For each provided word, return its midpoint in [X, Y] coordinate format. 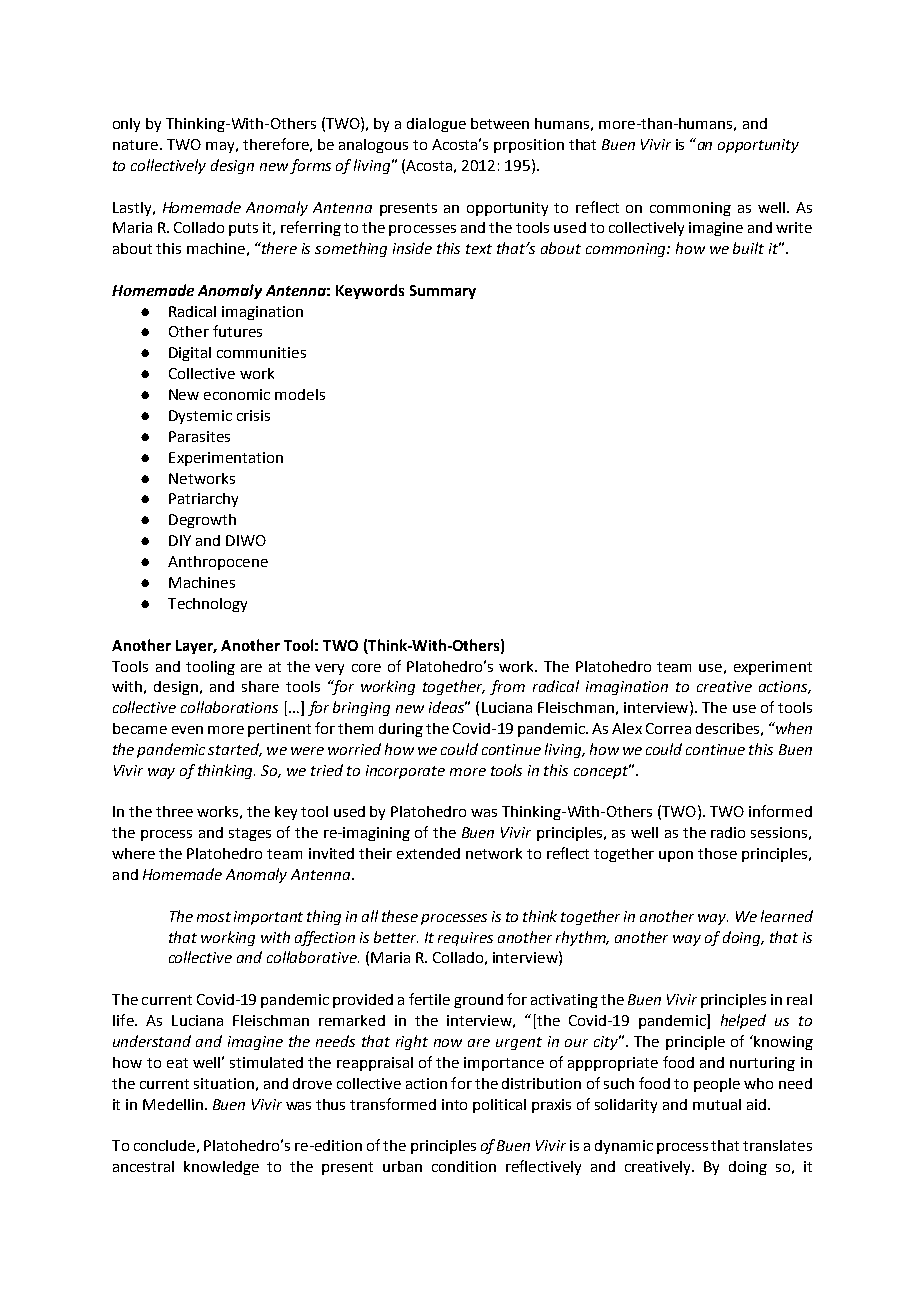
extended [428, 853]
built [748, 248]
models [300, 394]
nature [135, 145]
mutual [717, 1104]
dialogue [436, 125]
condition [464, 1166]
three [174, 811]
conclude [164, 1145]
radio [728, 832]
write [794, 227]
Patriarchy [203, 500]
